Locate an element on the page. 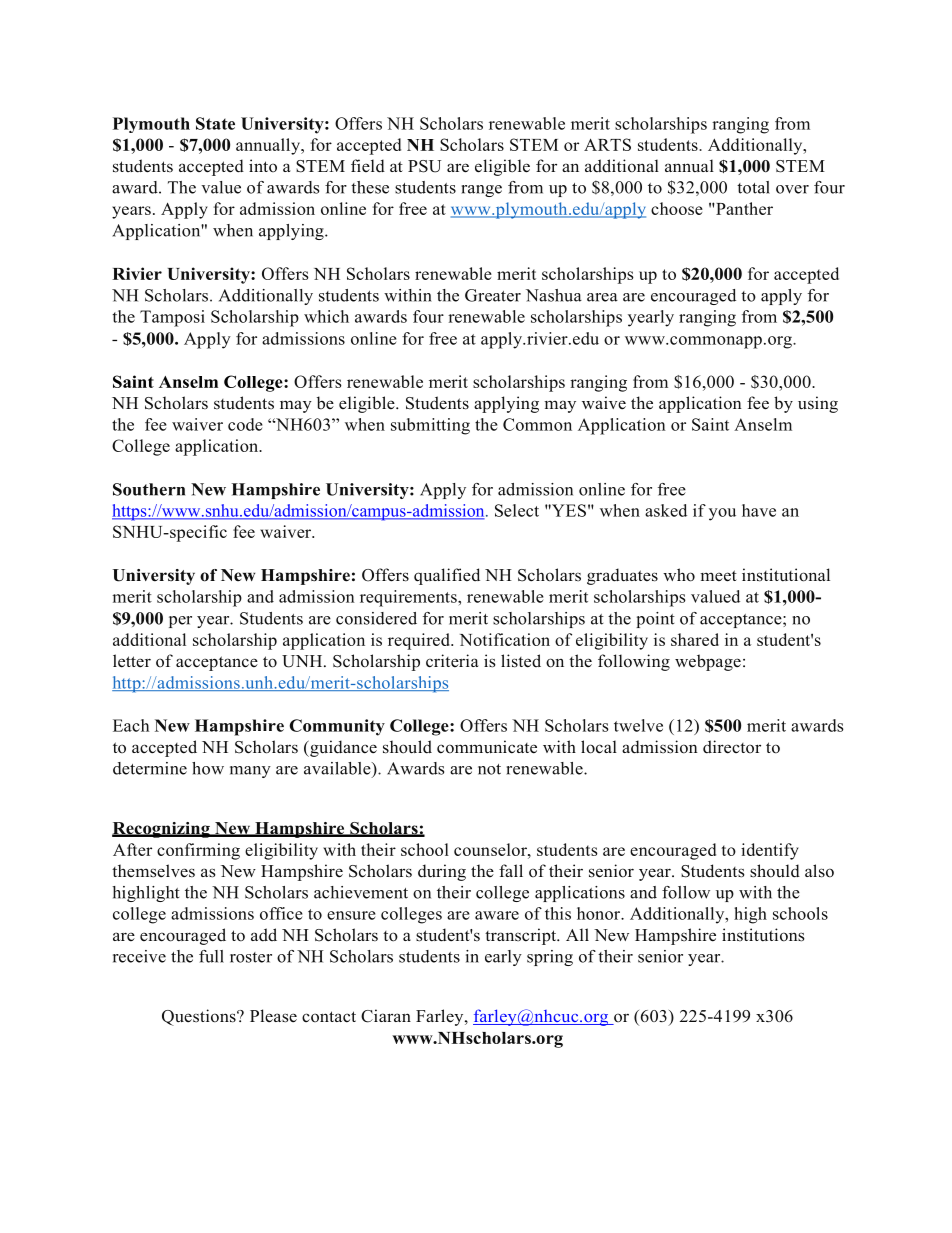 Image resolution: width=952 pixels, height=1233 pixels. per is located at coordinates (180, 622).
